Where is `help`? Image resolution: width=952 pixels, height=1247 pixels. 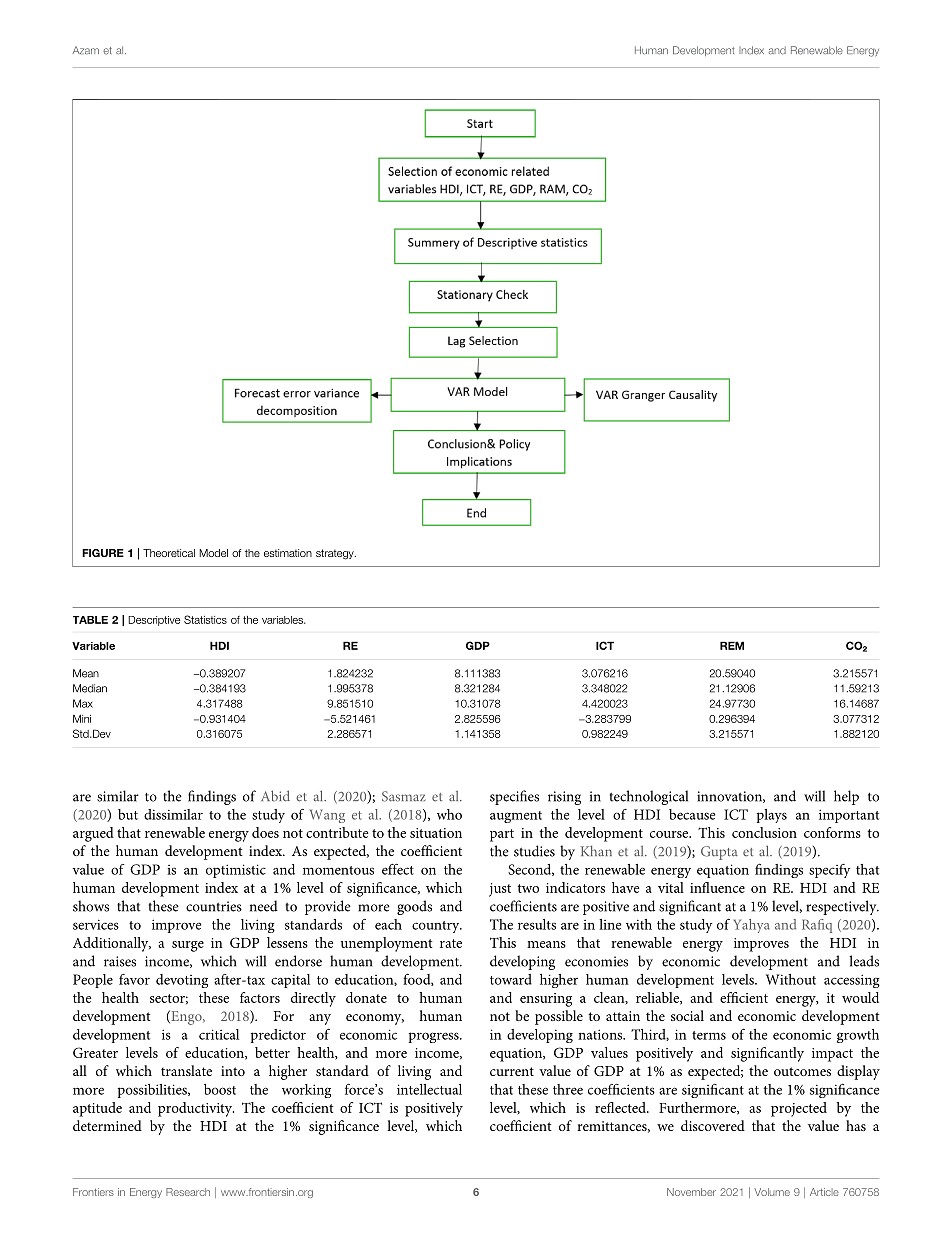
help is located at coordinates (846, 797).
